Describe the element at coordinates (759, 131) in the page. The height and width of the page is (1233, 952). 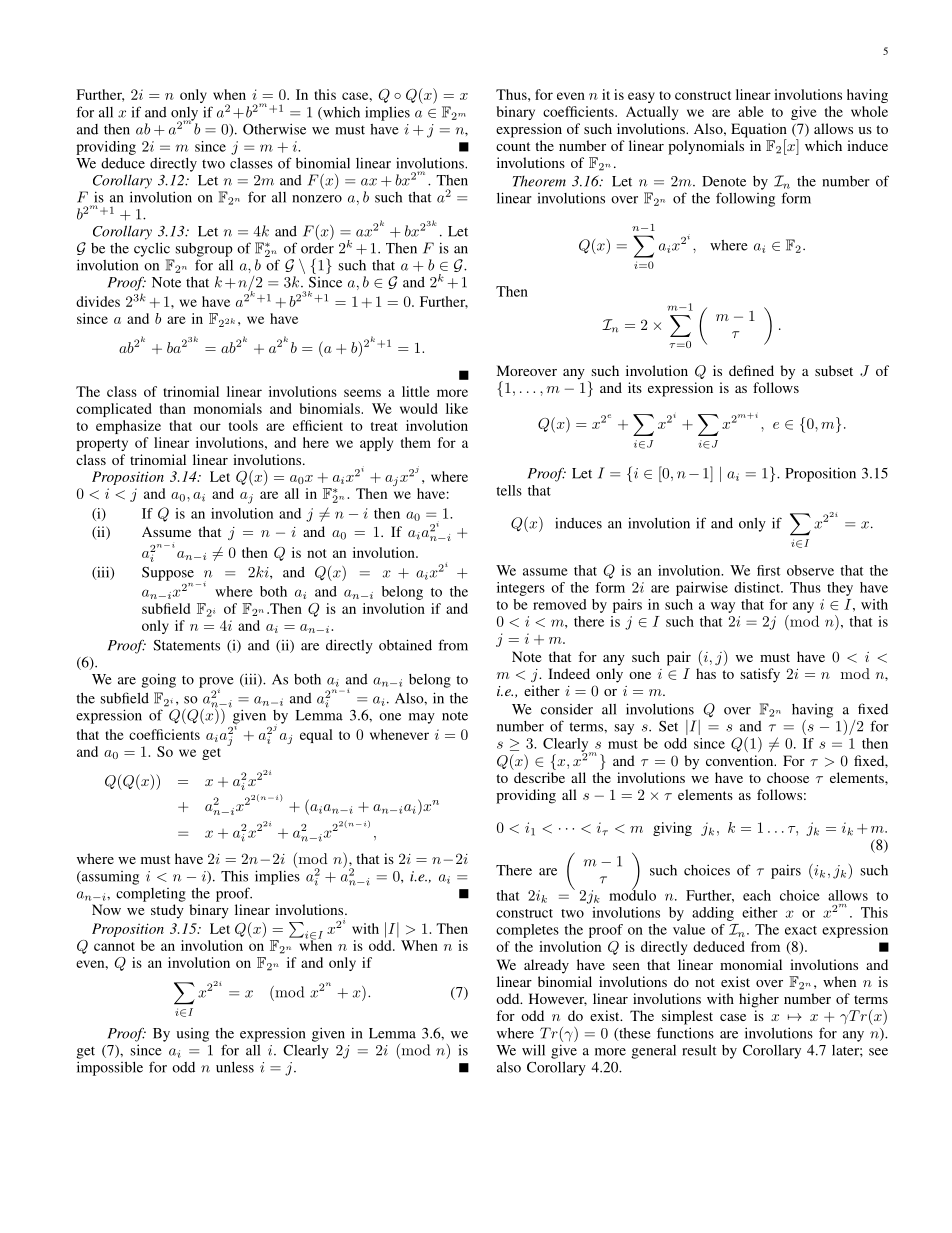
I see `Equation` at that location.
